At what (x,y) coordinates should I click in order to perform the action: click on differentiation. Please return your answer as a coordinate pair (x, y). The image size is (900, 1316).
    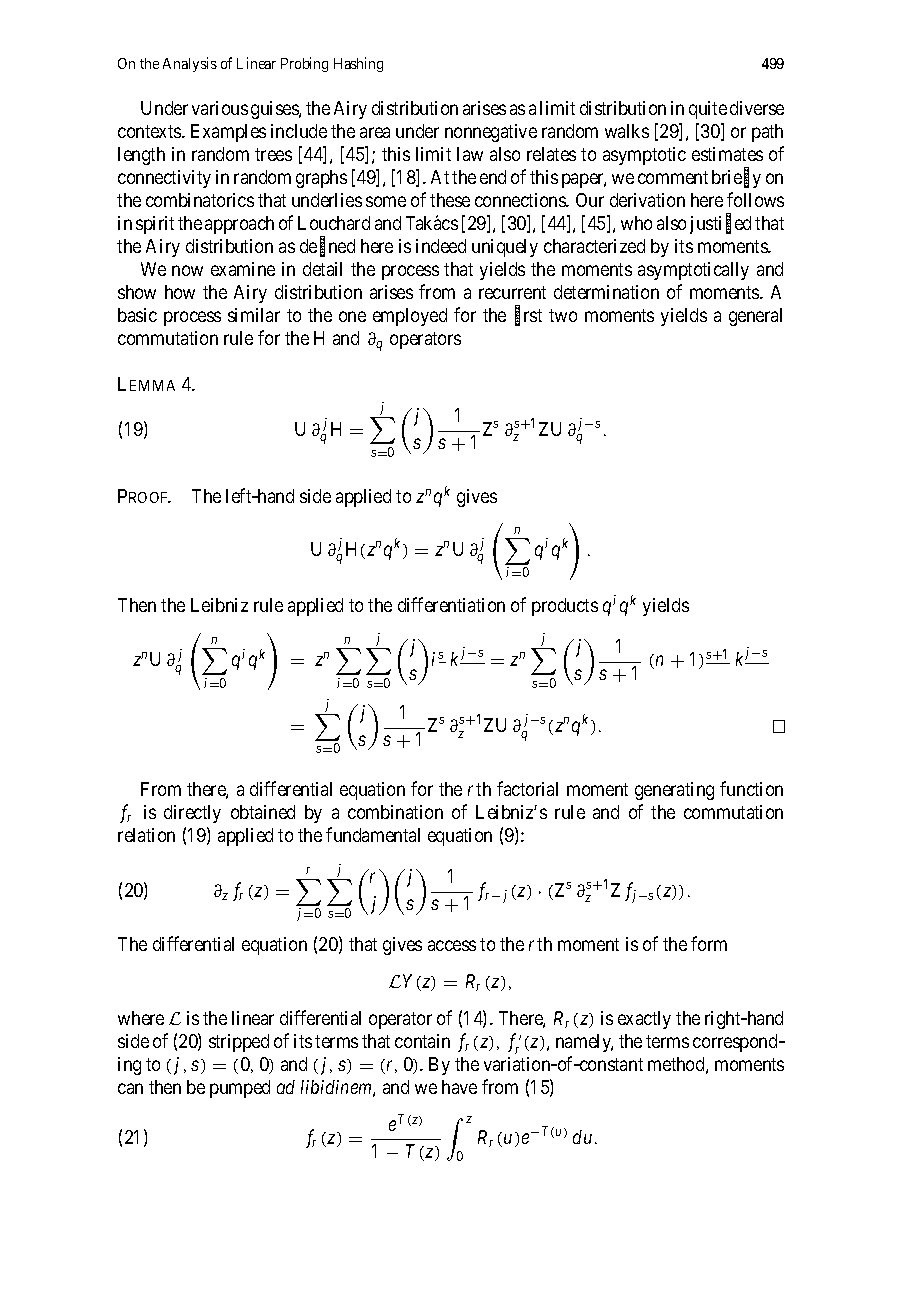
    Looking at the image, I should click on (451, 604).
